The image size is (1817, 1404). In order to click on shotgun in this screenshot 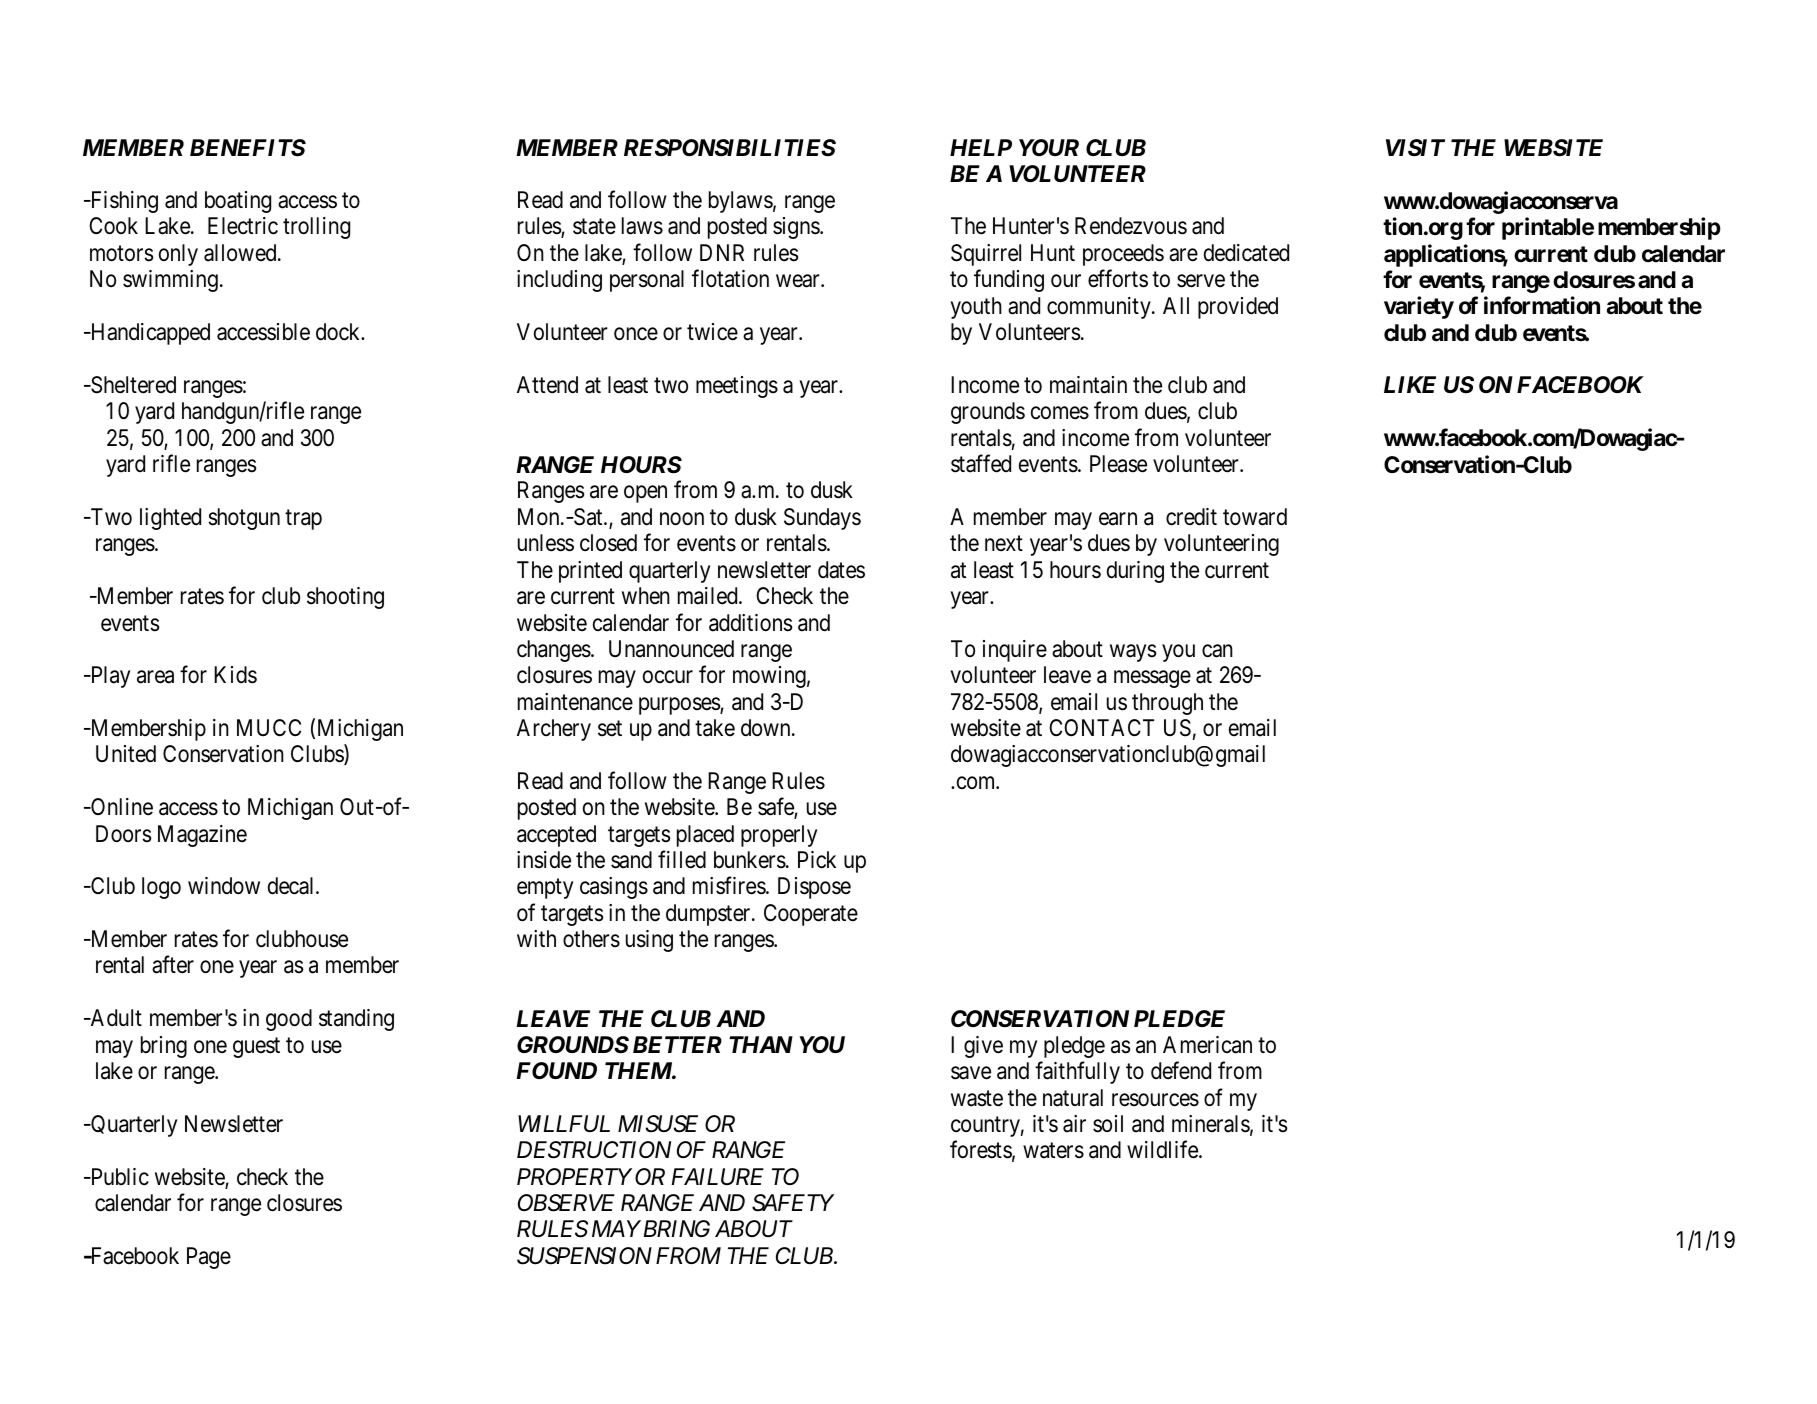, I will do `click(244, 519)`.
